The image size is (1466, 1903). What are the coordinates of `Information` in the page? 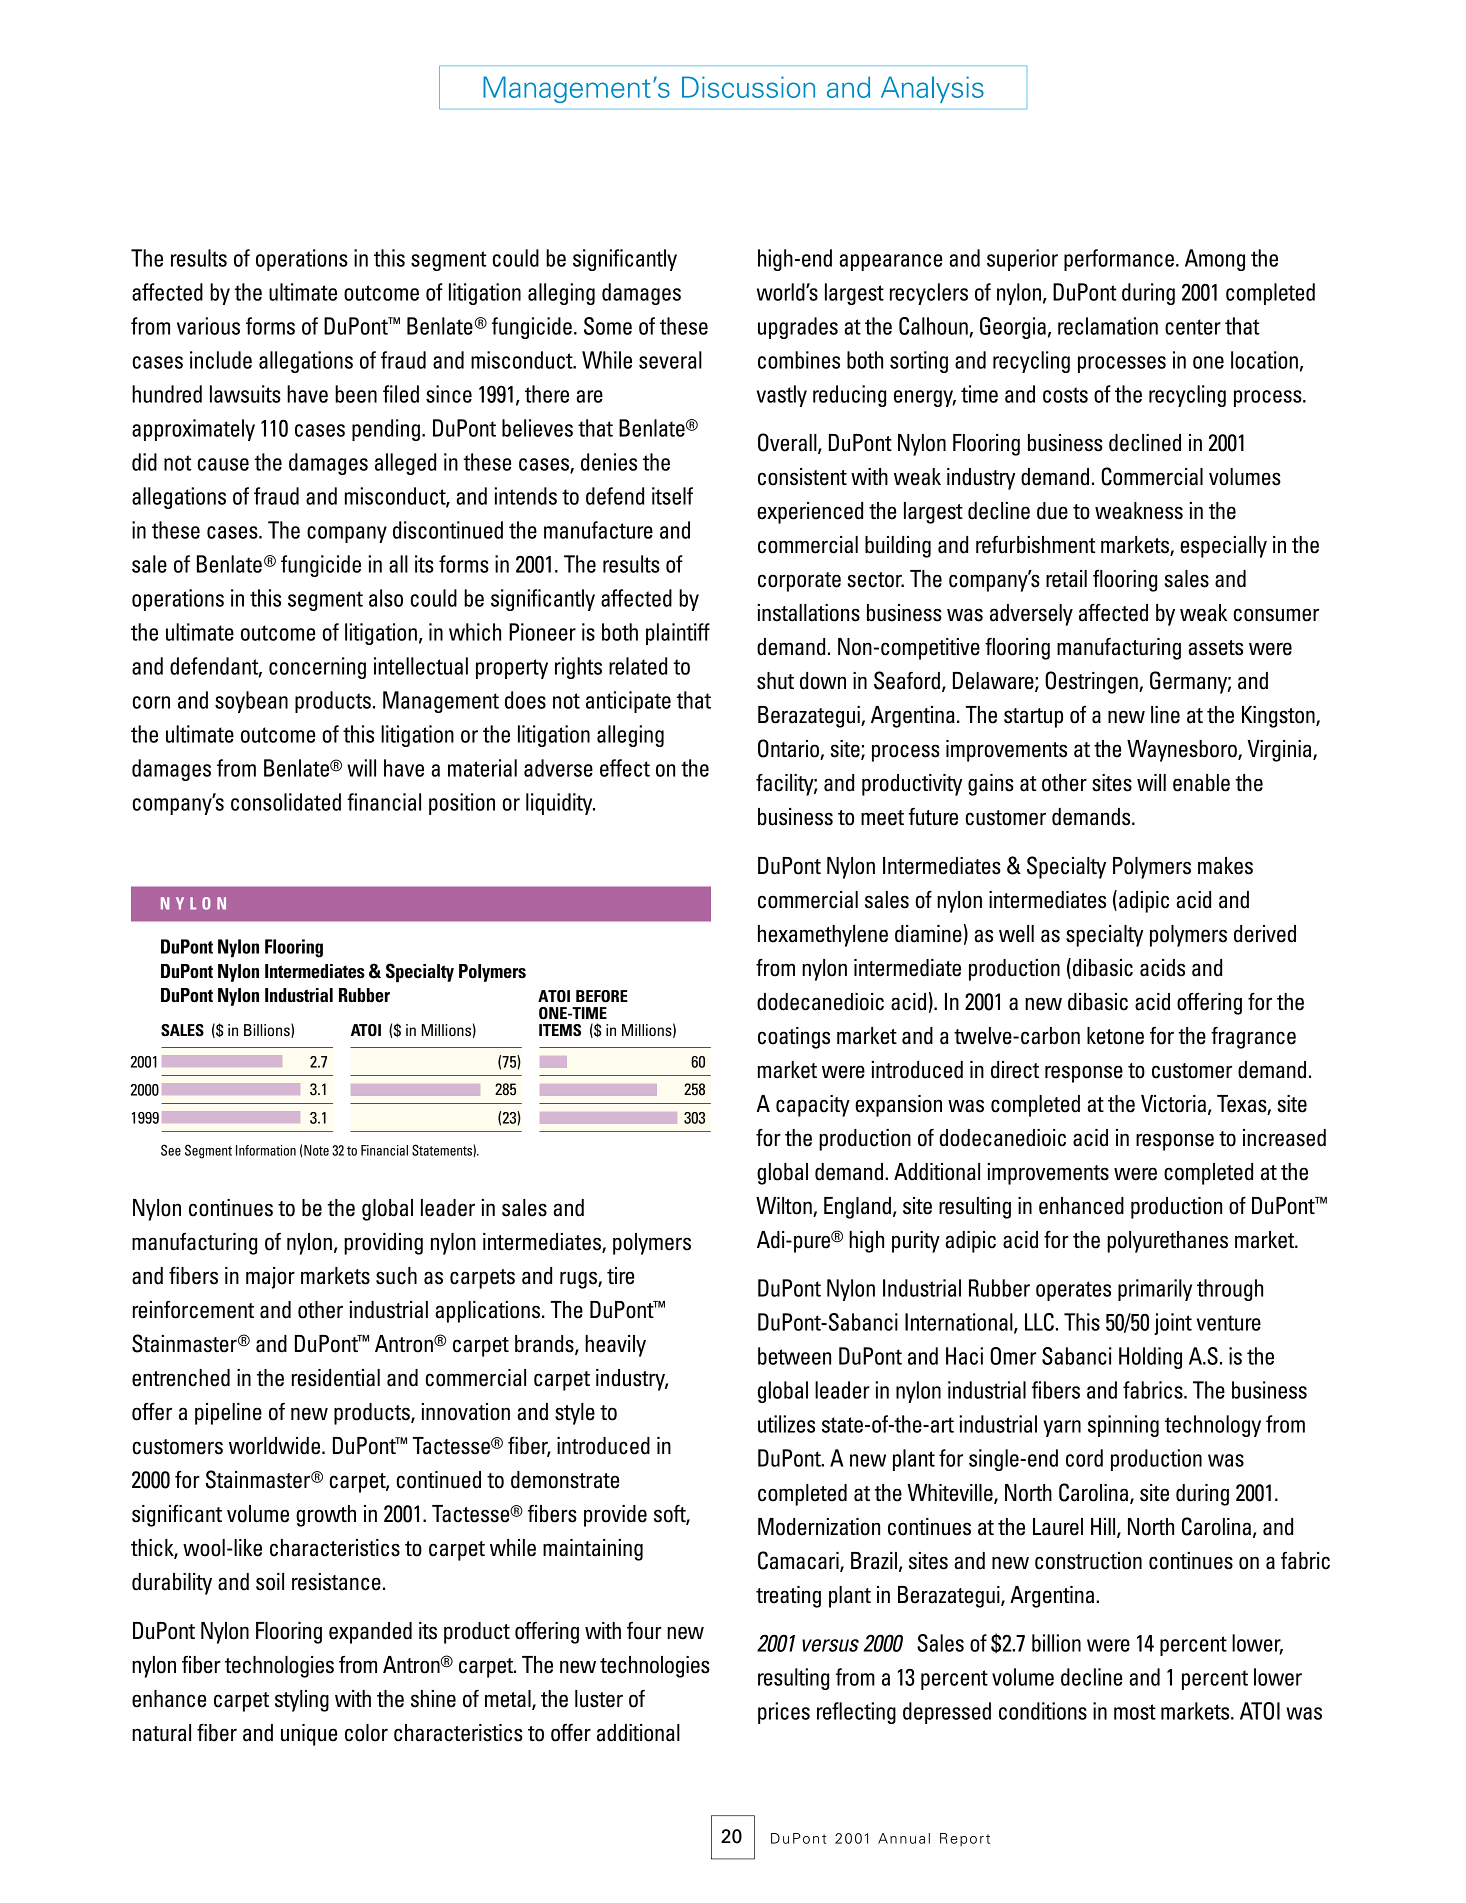 It's located at (266, 1150).
